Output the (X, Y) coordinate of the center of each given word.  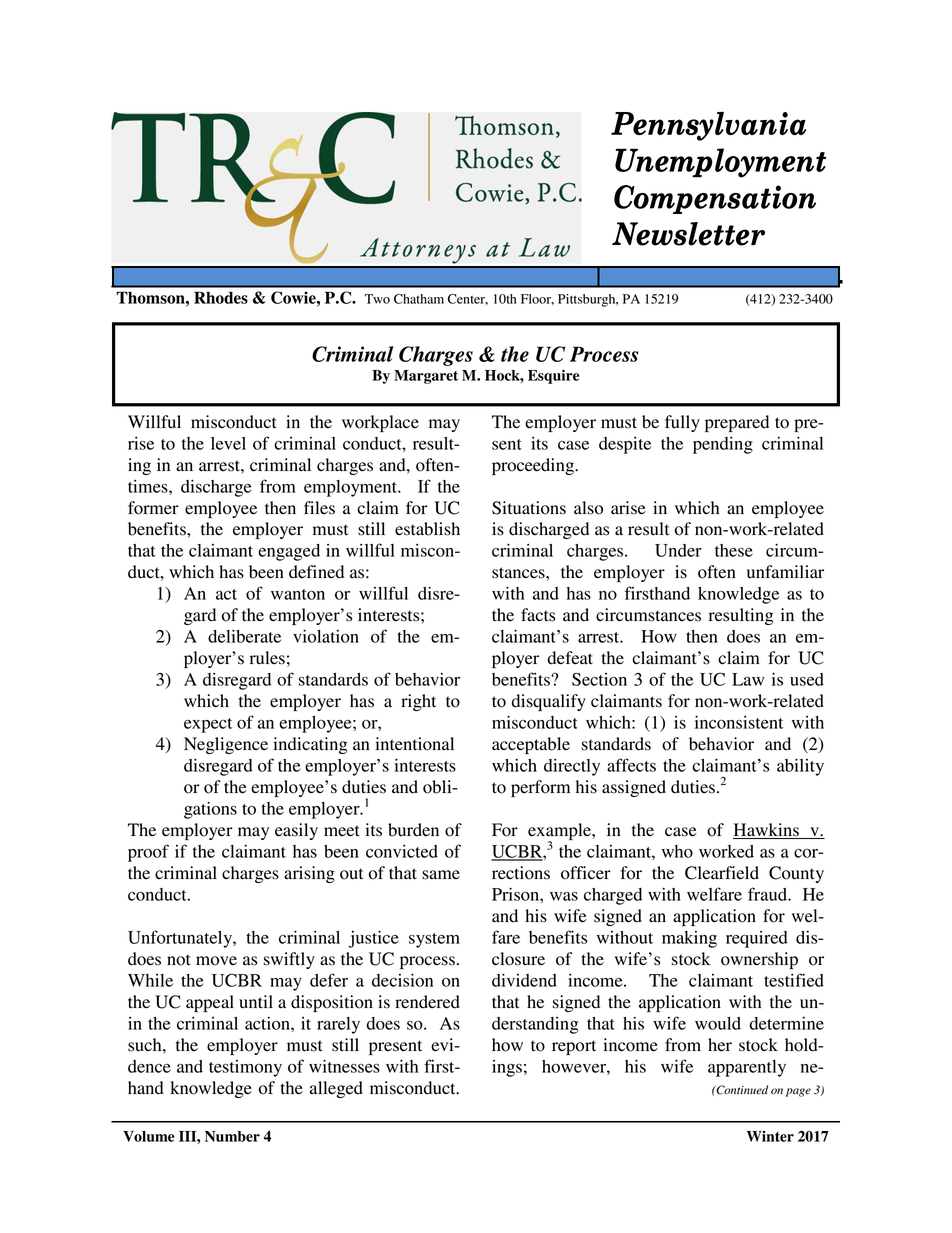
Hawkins (767, 831)
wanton (298, 594)
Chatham (419, 299)
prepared (737, 423)
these (734, 550)
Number (232, 1136)
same (441, 875)
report (574, 1047)
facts (538, 615)
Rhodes (221, 297)
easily (296, 831)
